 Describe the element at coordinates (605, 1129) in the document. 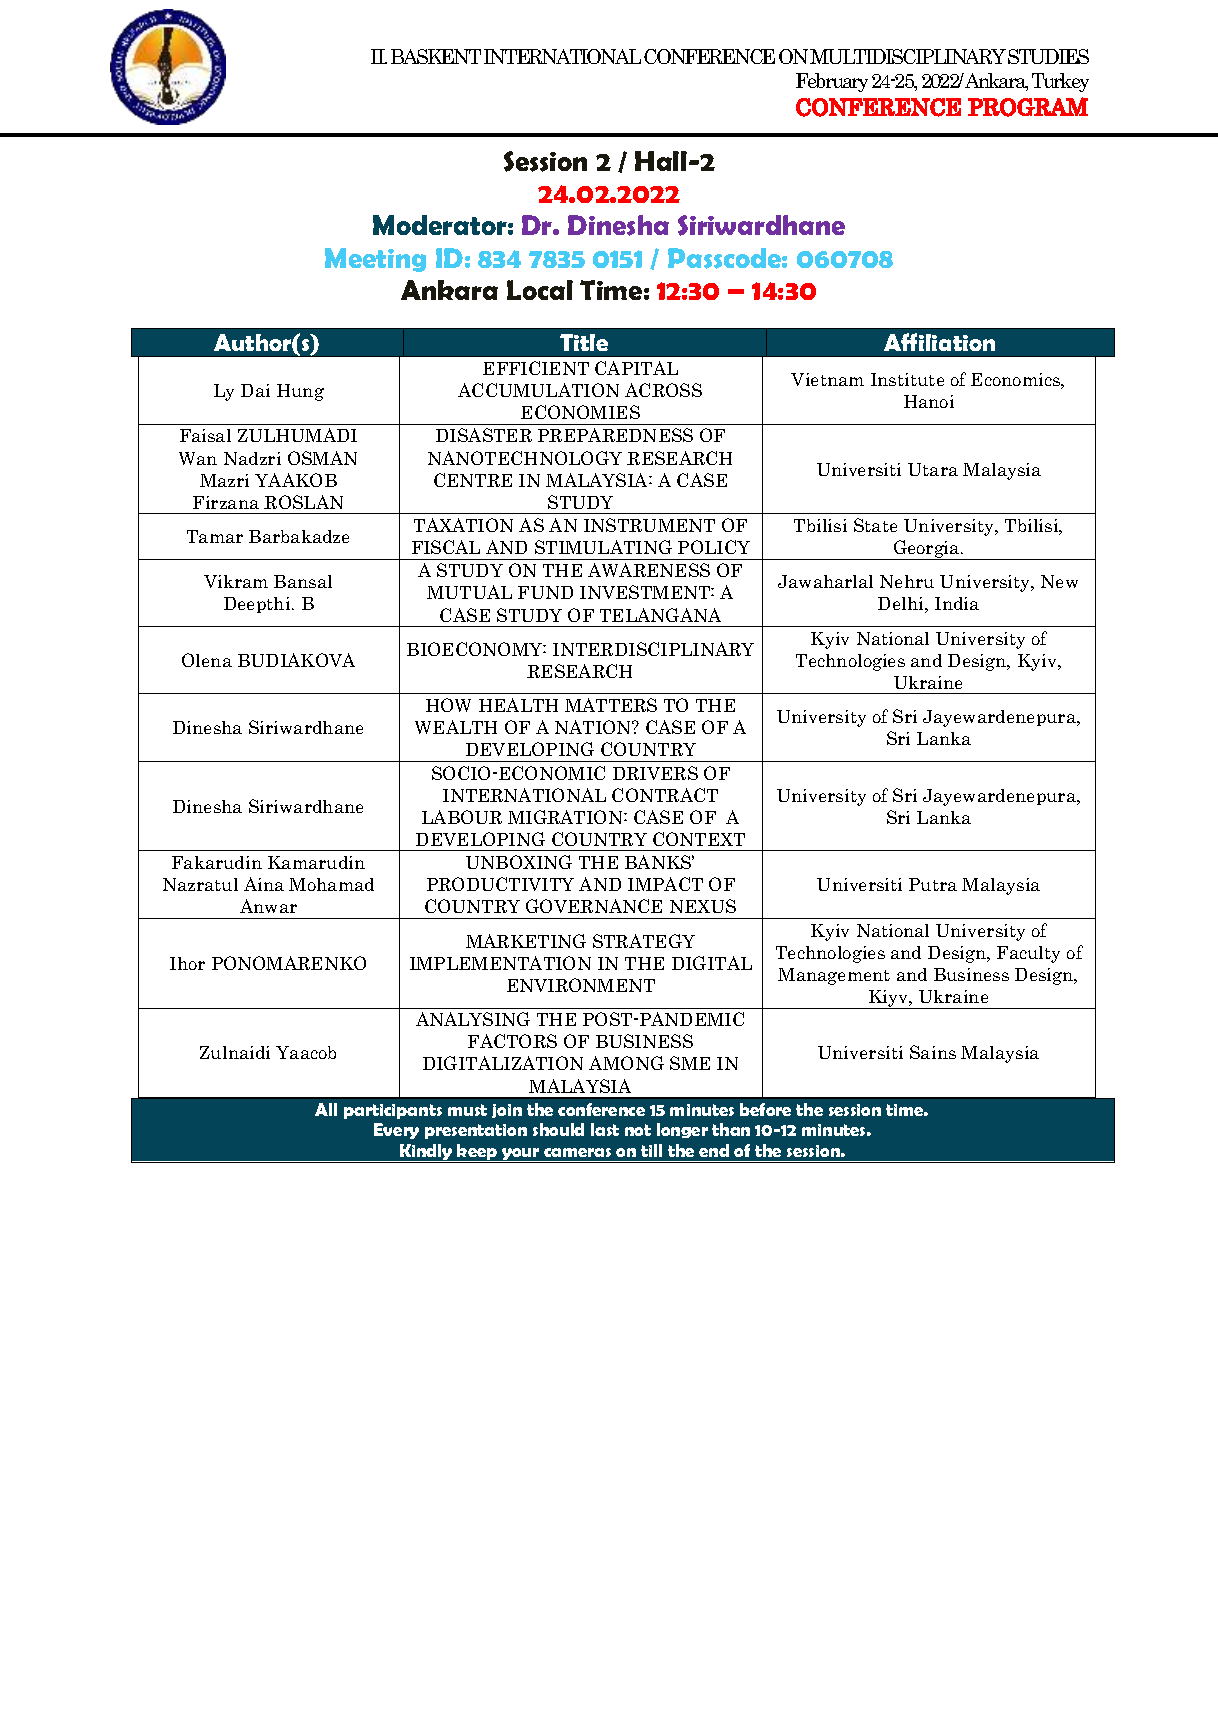

I see `last` at that location.
